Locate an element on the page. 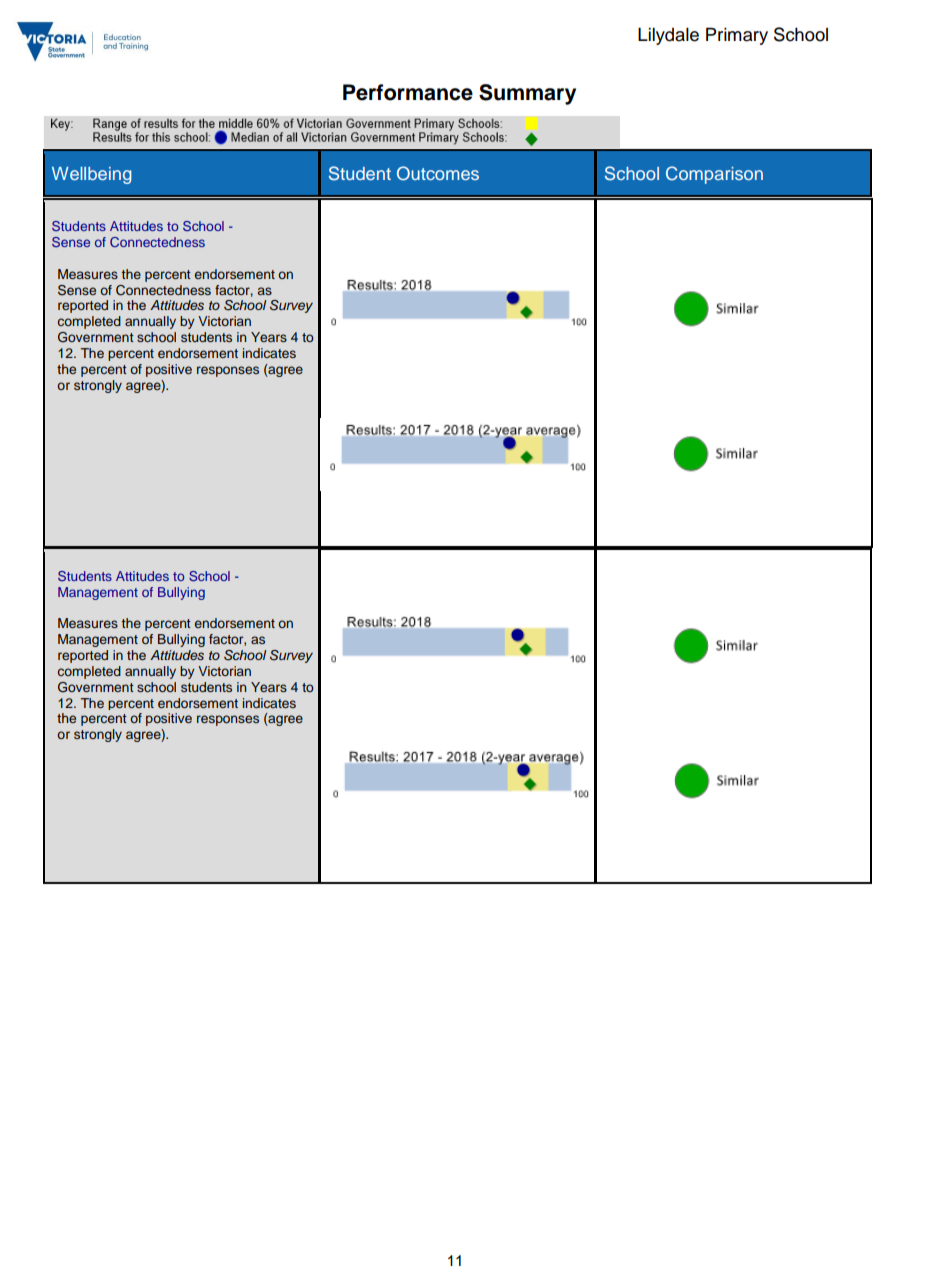 Image resolution: width=932 pixels, height=1288 pixels. Performance is located at coordinates (408, 92).
